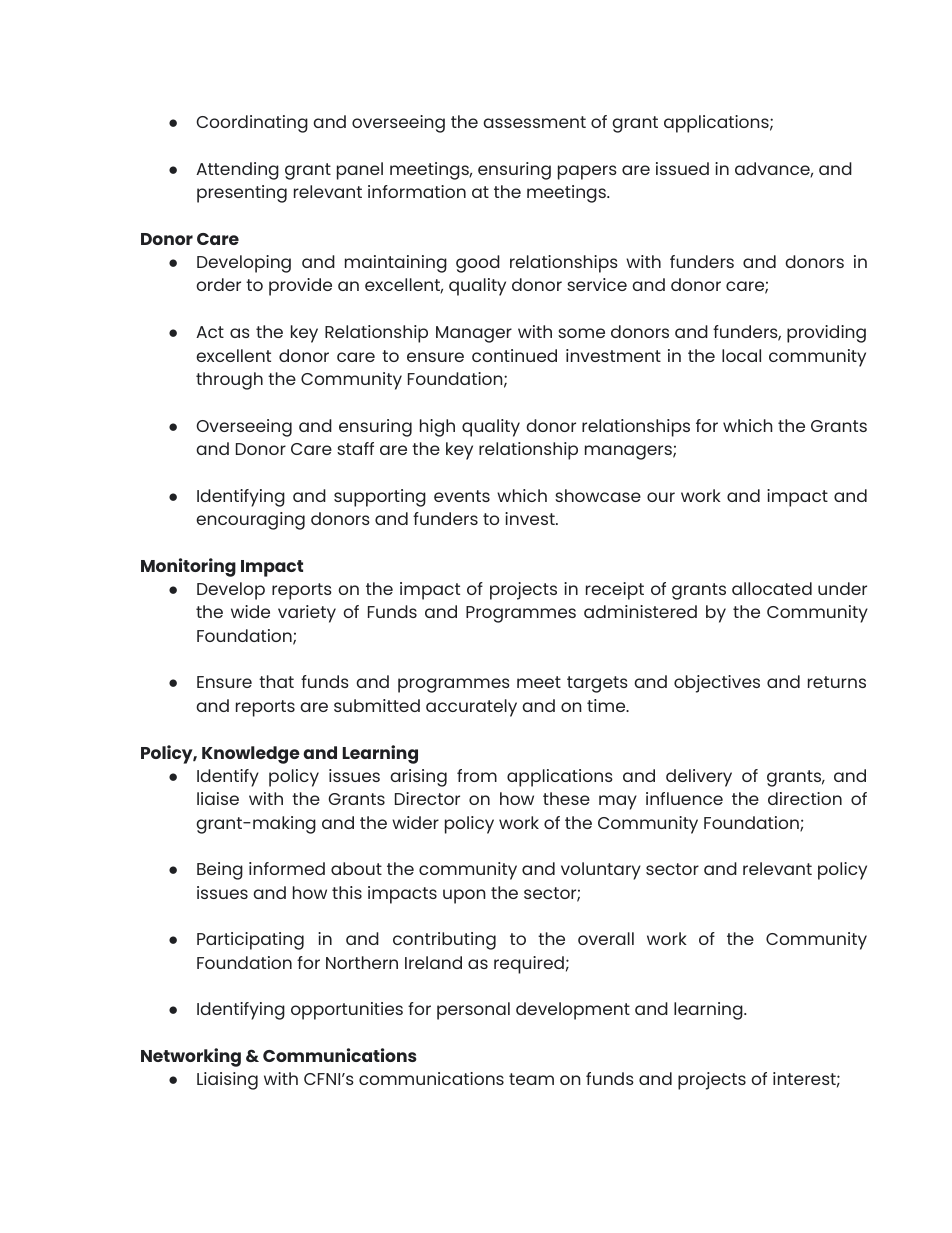 The width and height of the image is (952, 1233). Describe the element at coordinates (606, 938) in the image. I see `overall` at that location.
